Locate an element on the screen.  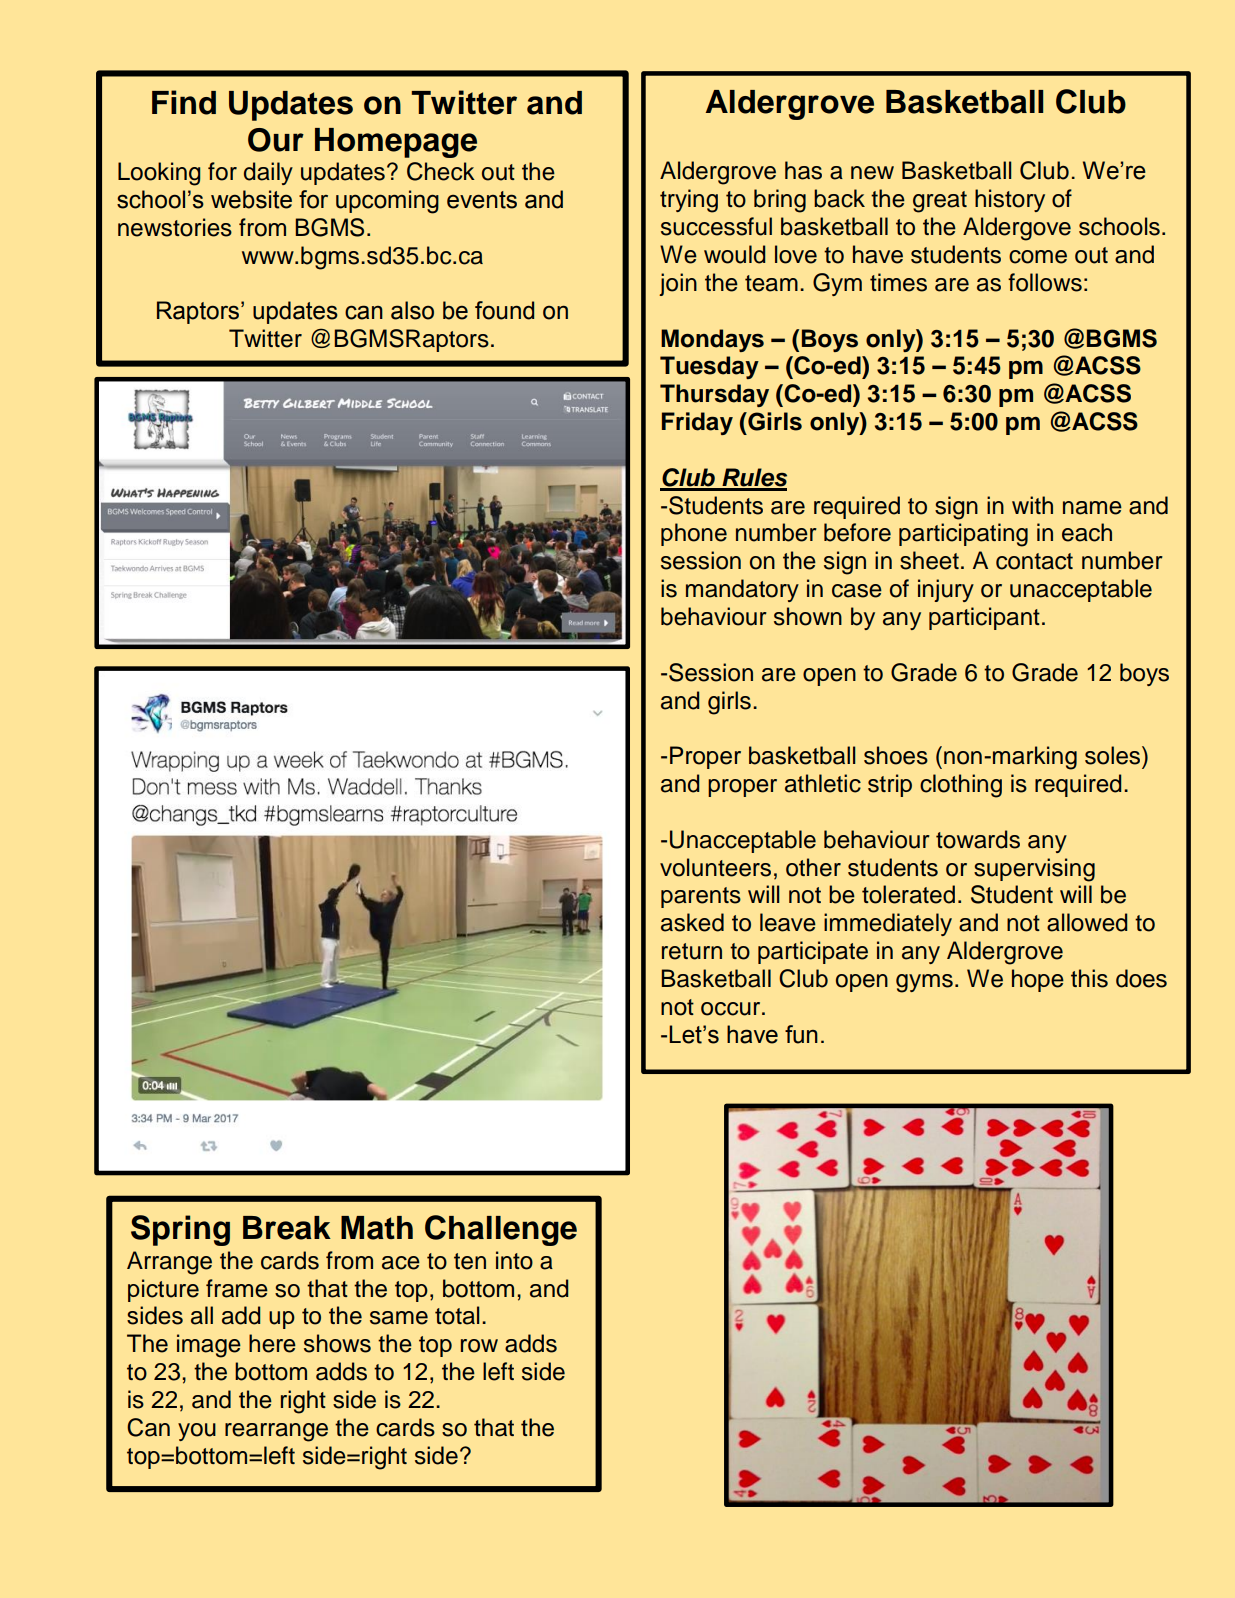
daily is located at coordinates (268, 173).
